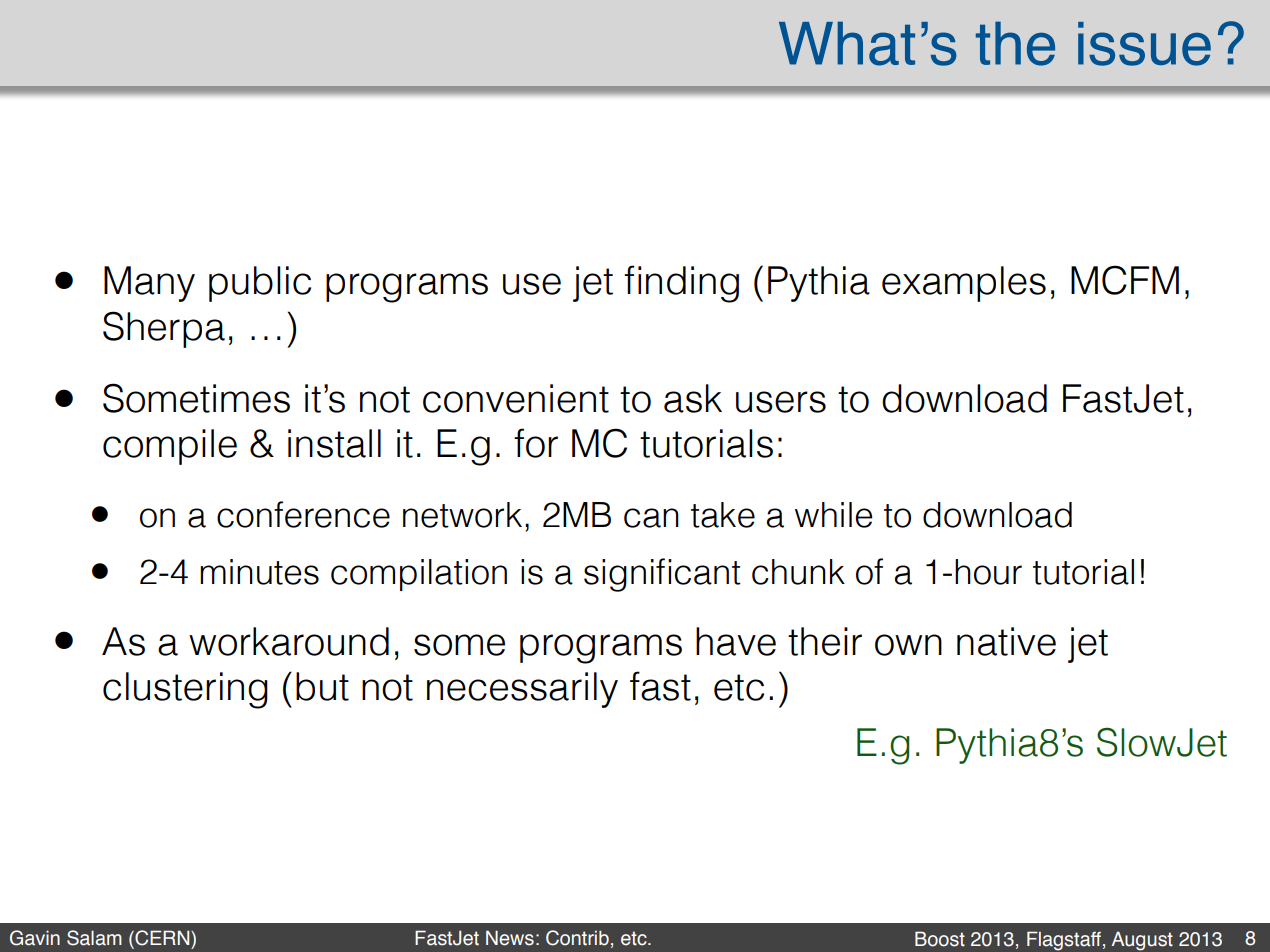 This screenshot has width=1270, height=952. I want to click on Boost, so click(940, 939).
